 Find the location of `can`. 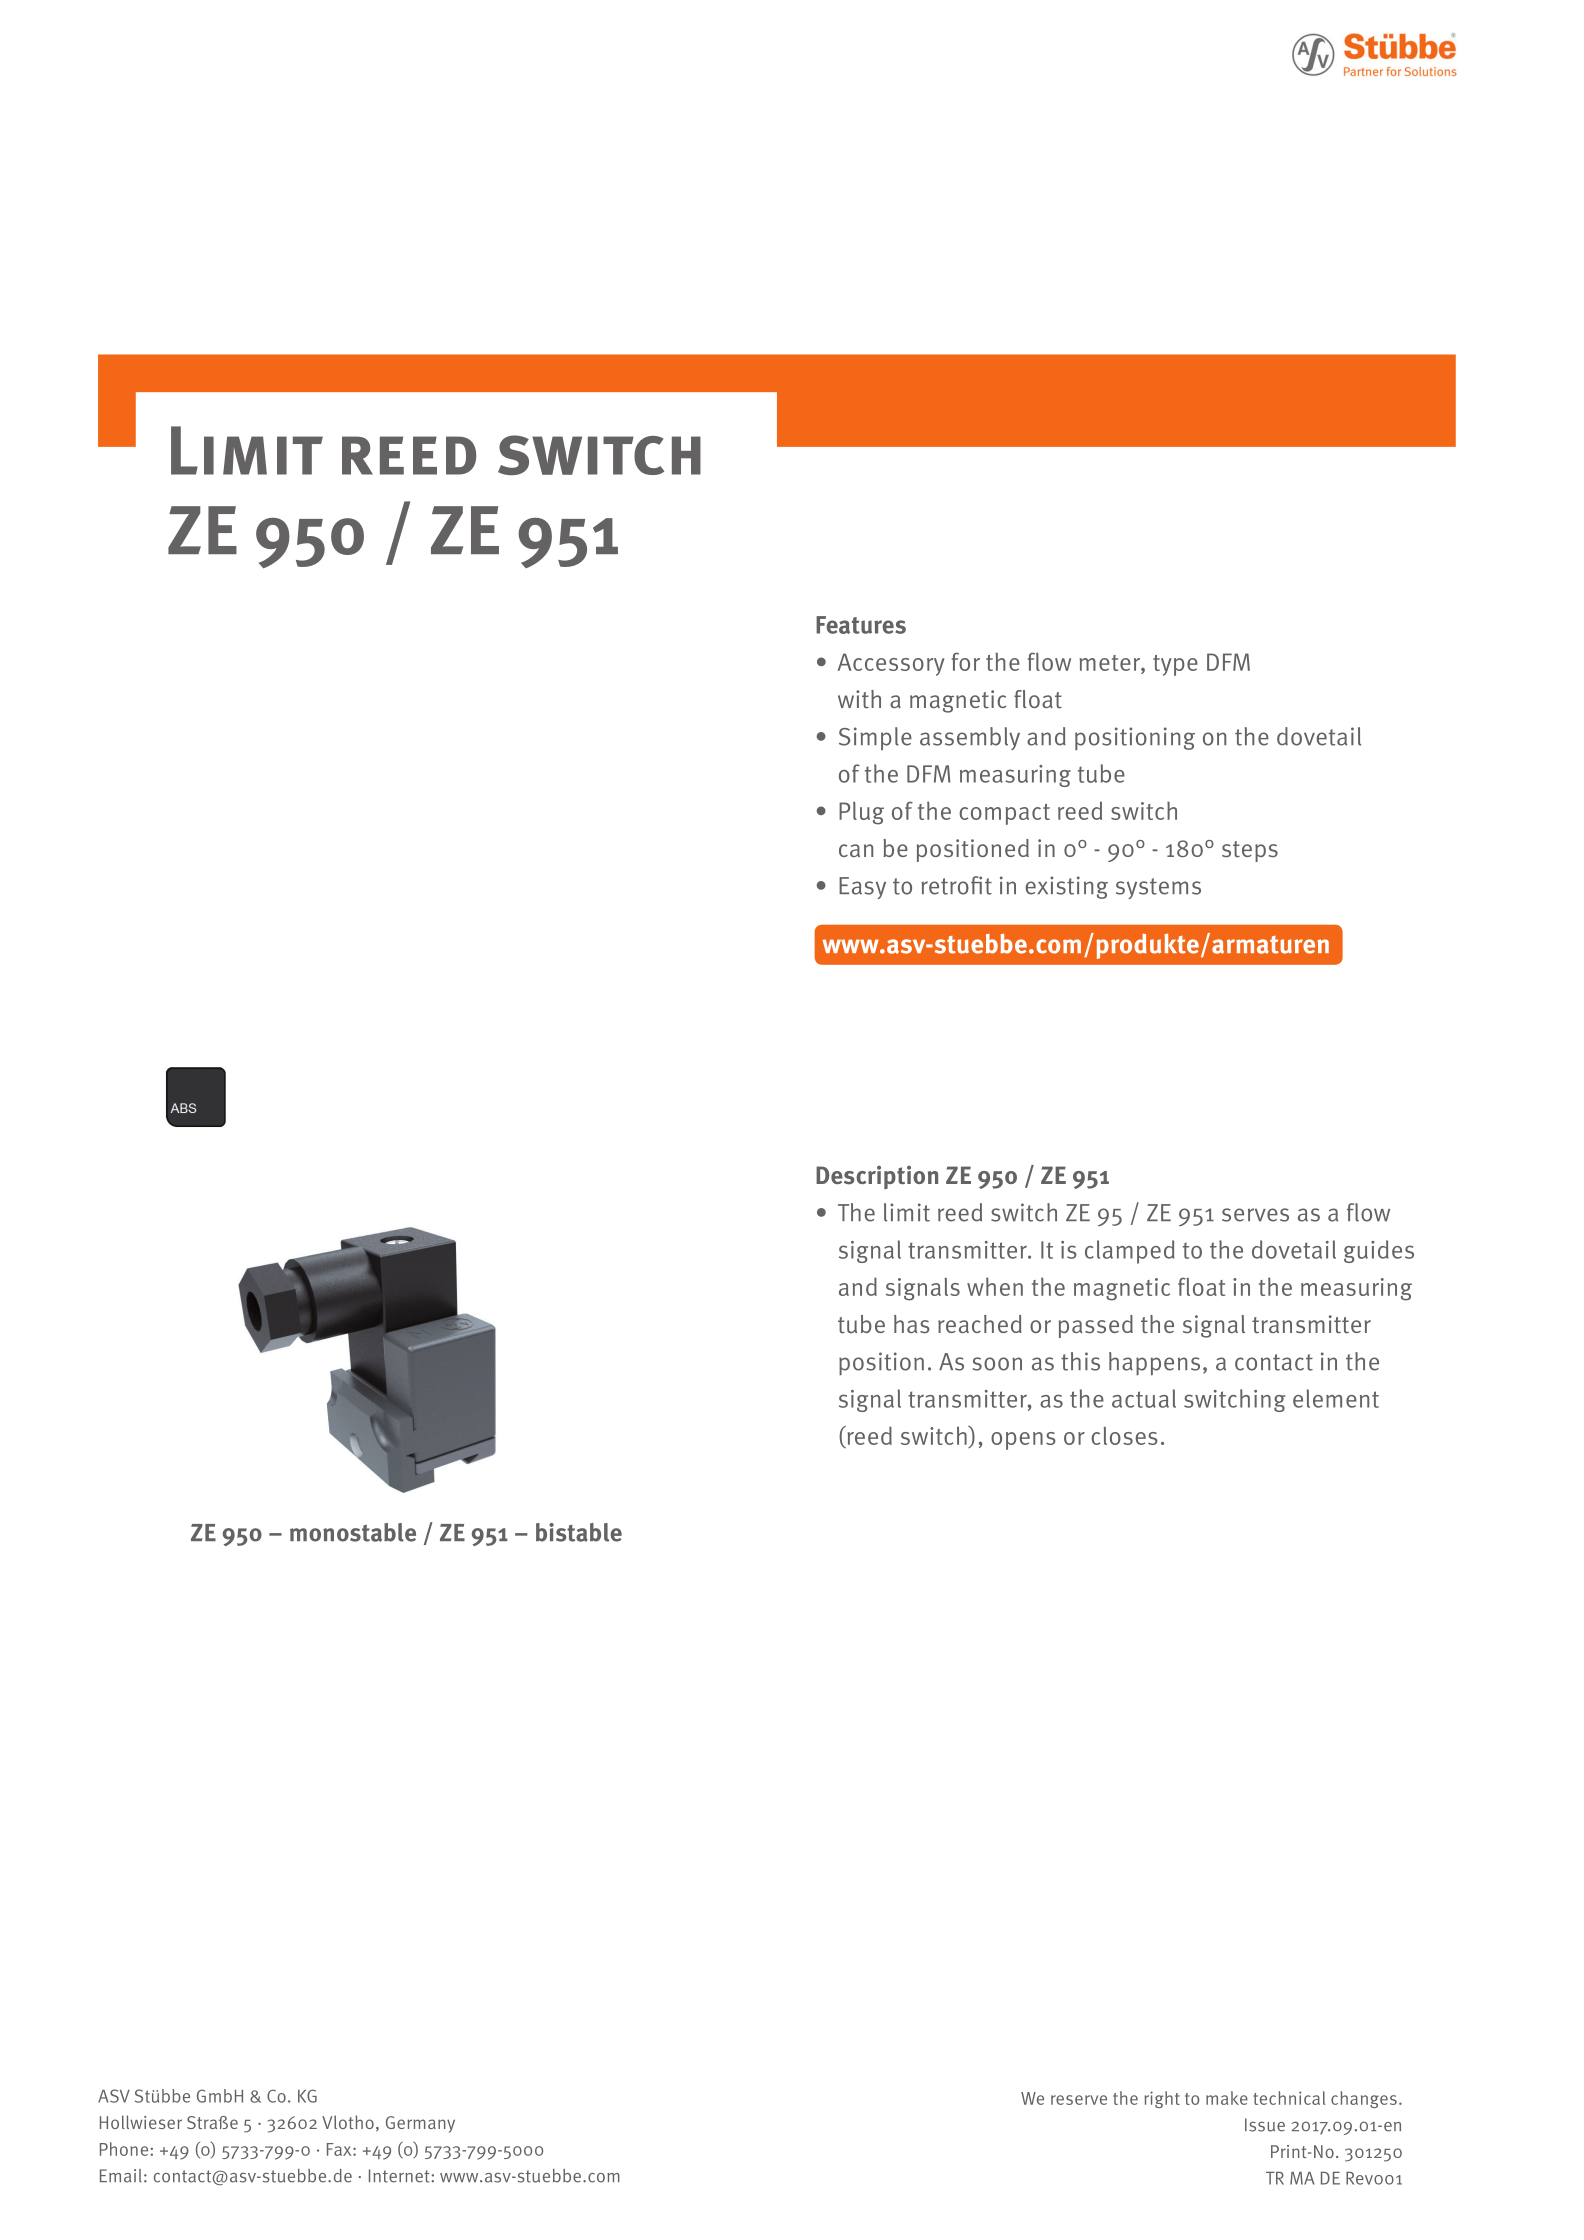

can is located at coordinates (856, 850).
